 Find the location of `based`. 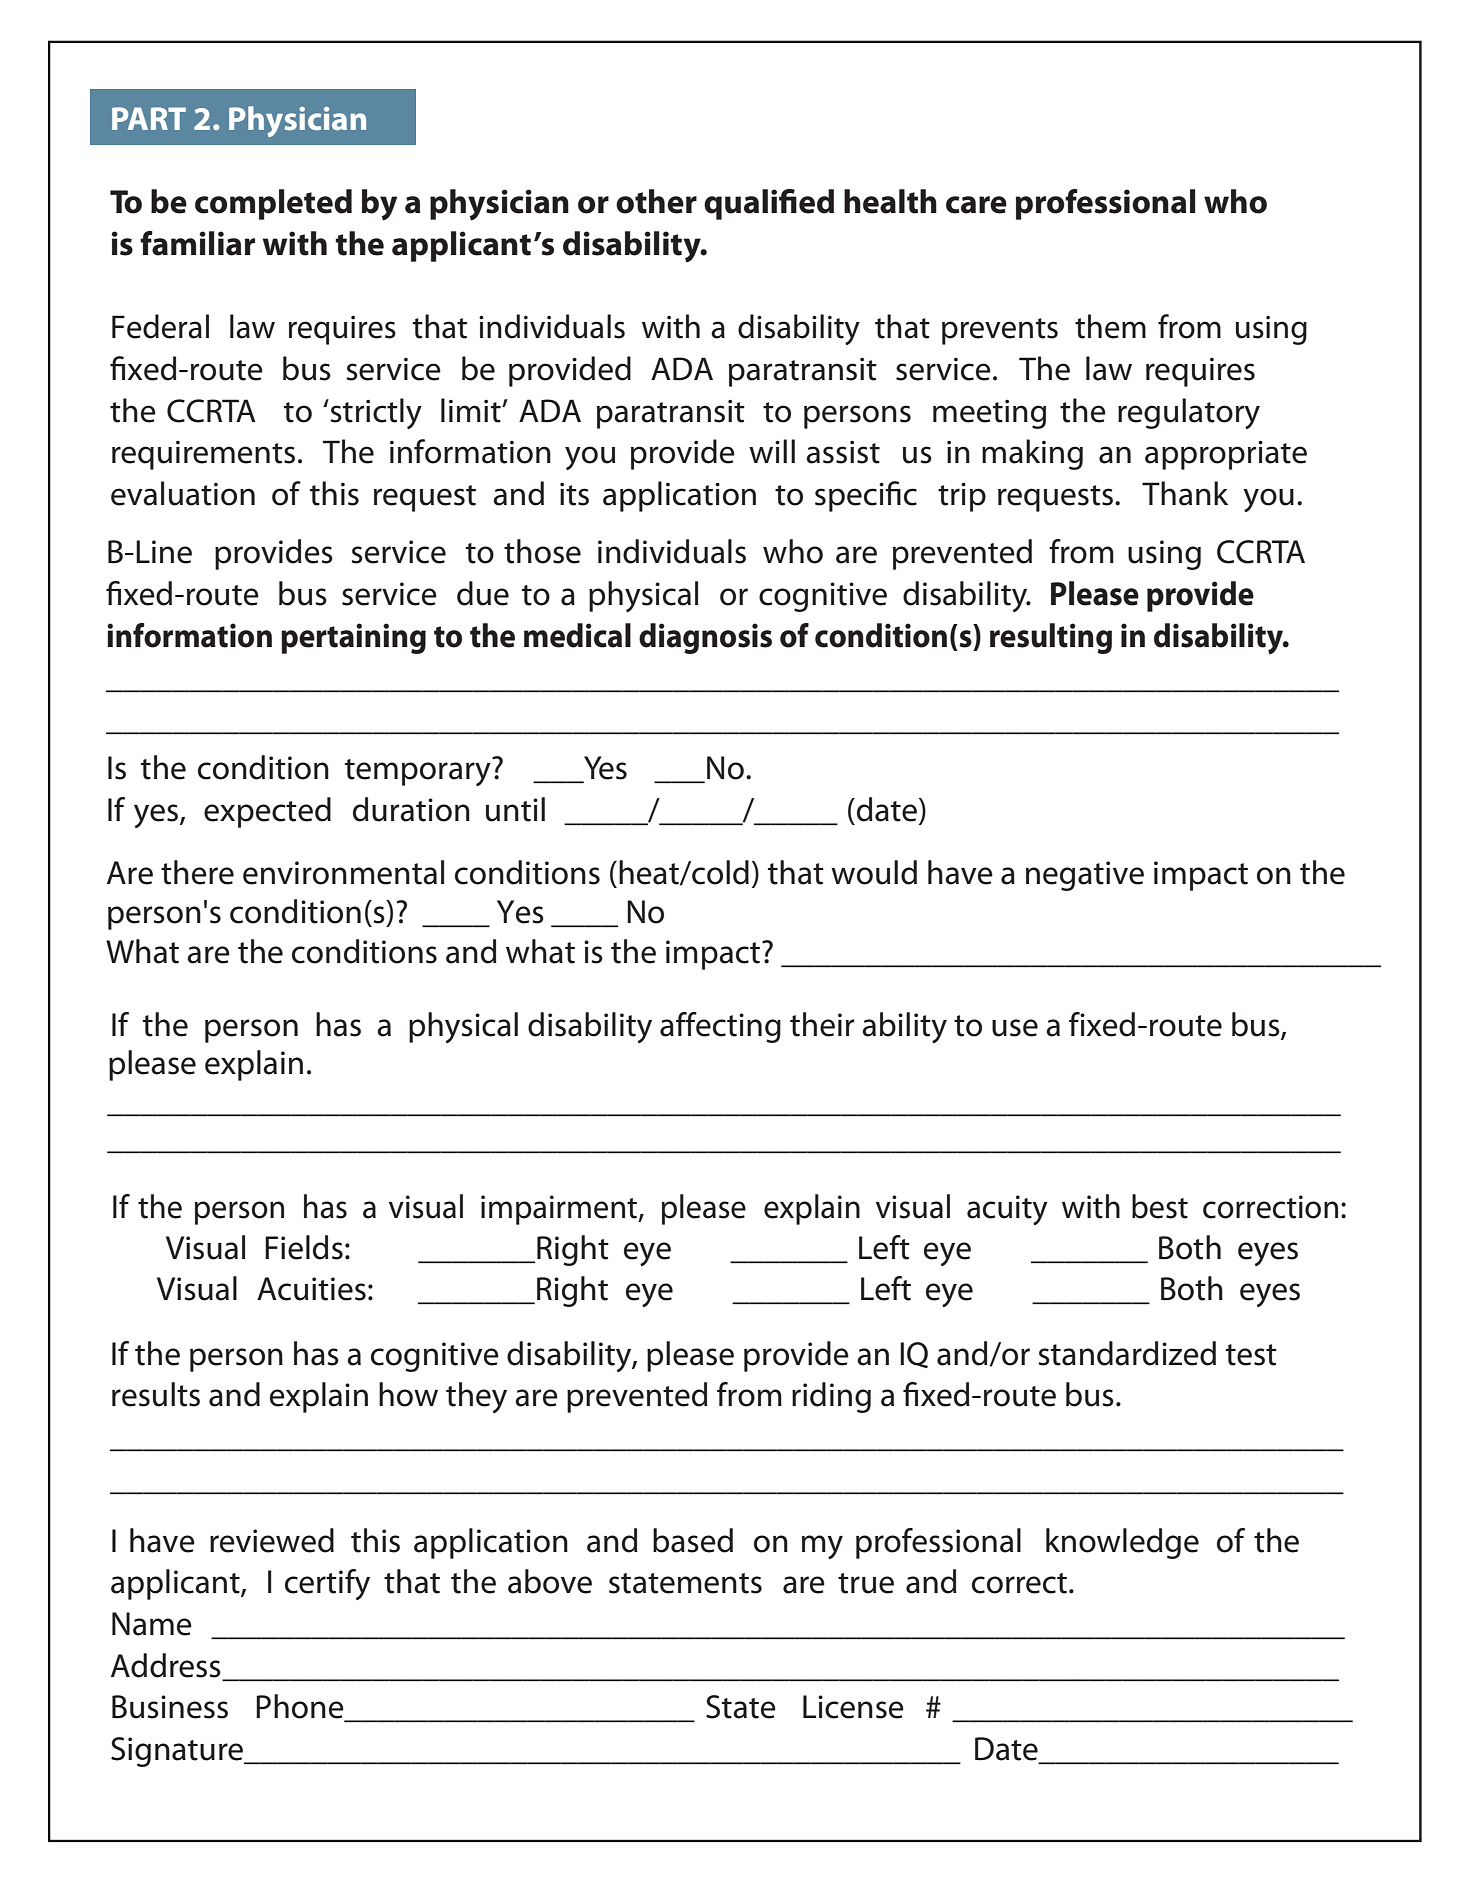

based is located at coordinates (693, 1540).
